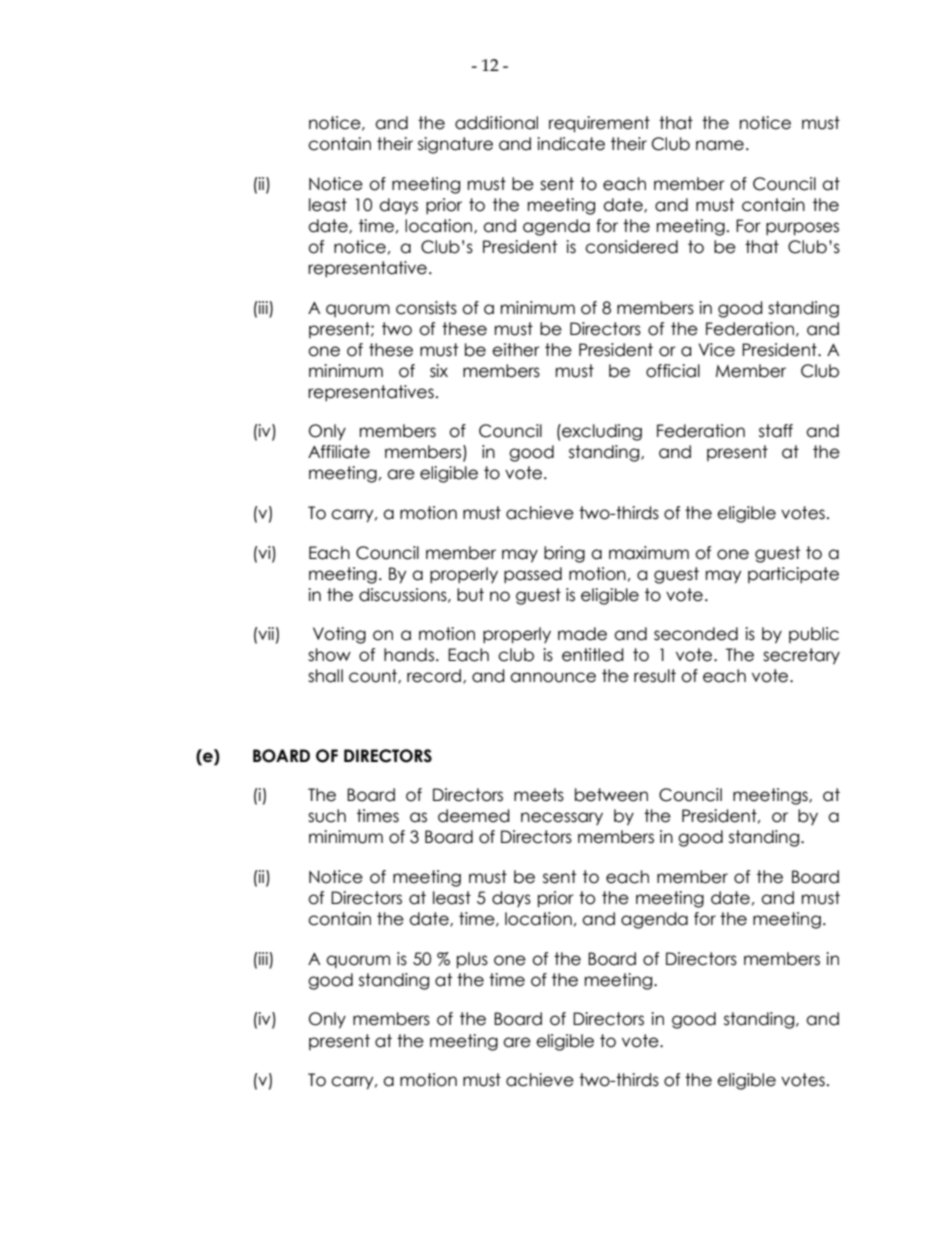 The width and height of the document is (952, 1233). What do you see at coordinates (716, 350) in the document?
I see `Vice` at bounding box center [716, 350].
